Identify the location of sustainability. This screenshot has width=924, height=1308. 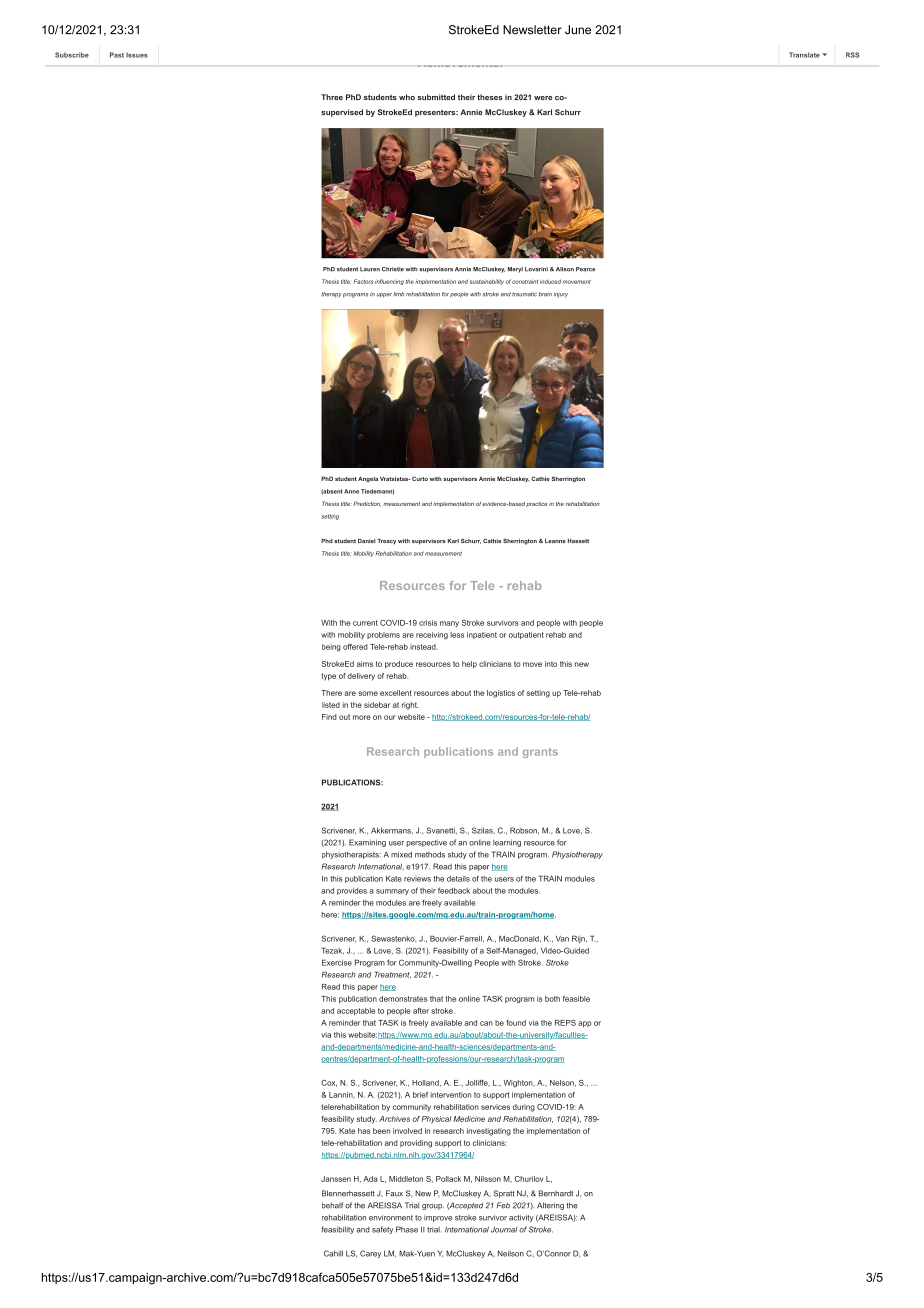
(487, 282).
